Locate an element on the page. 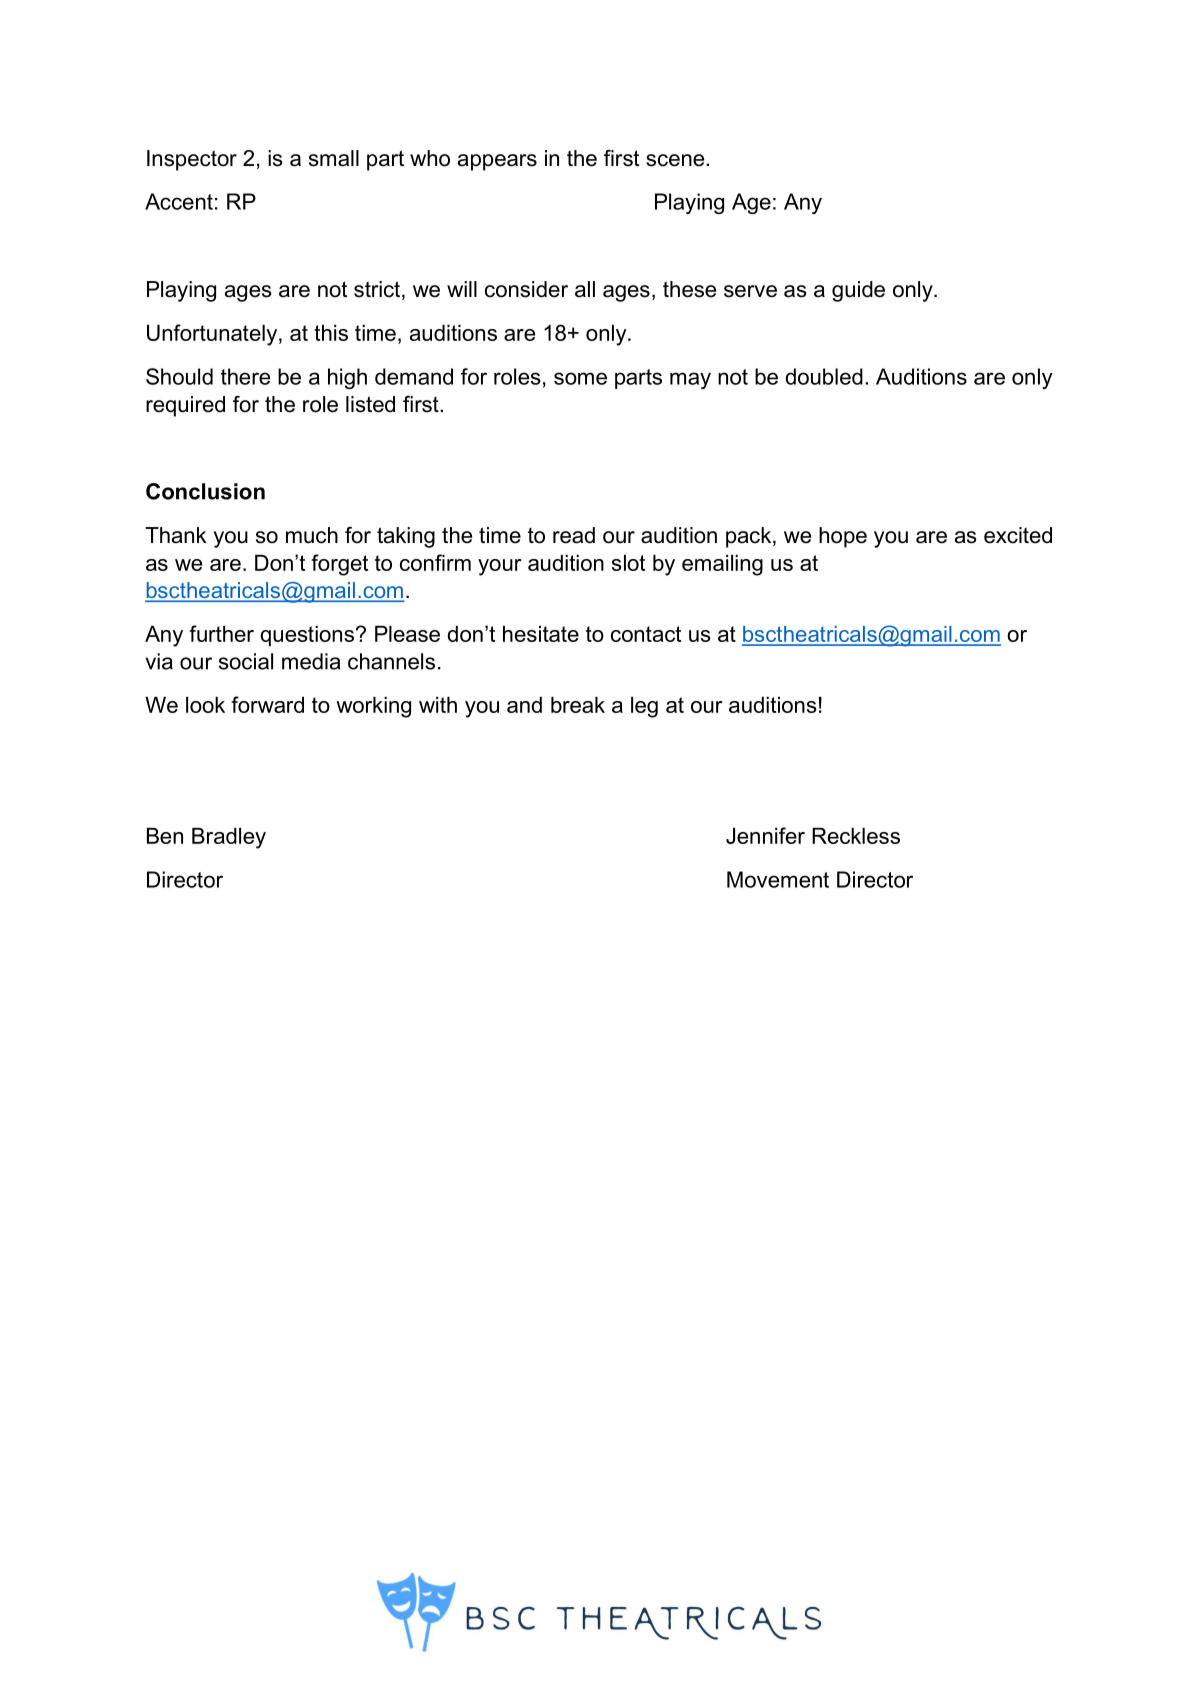 The width and height of the document is (1200, 1698). much is located at coordinates (312, 535).
